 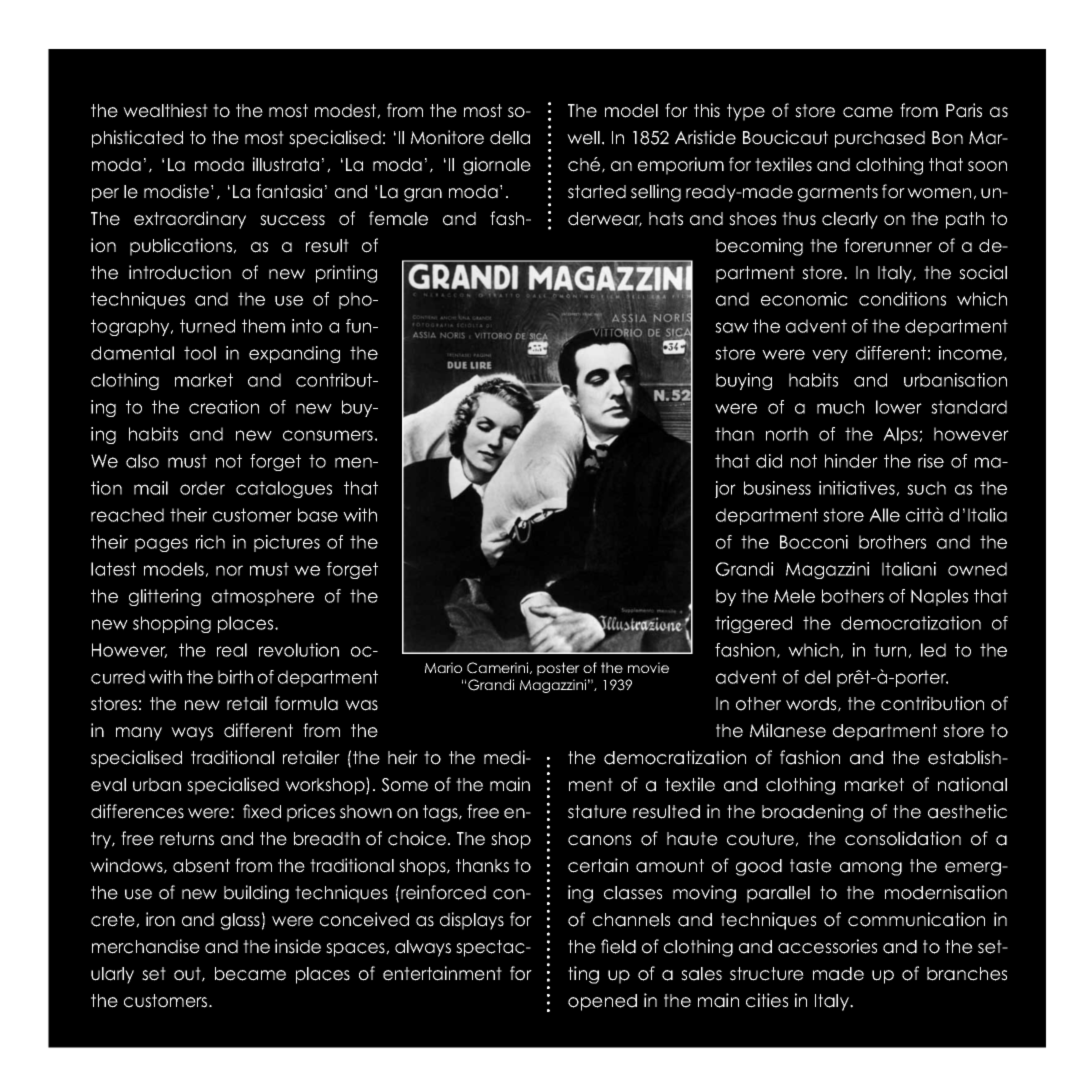 I want to click on opened, so click(x=602, y=1002).
